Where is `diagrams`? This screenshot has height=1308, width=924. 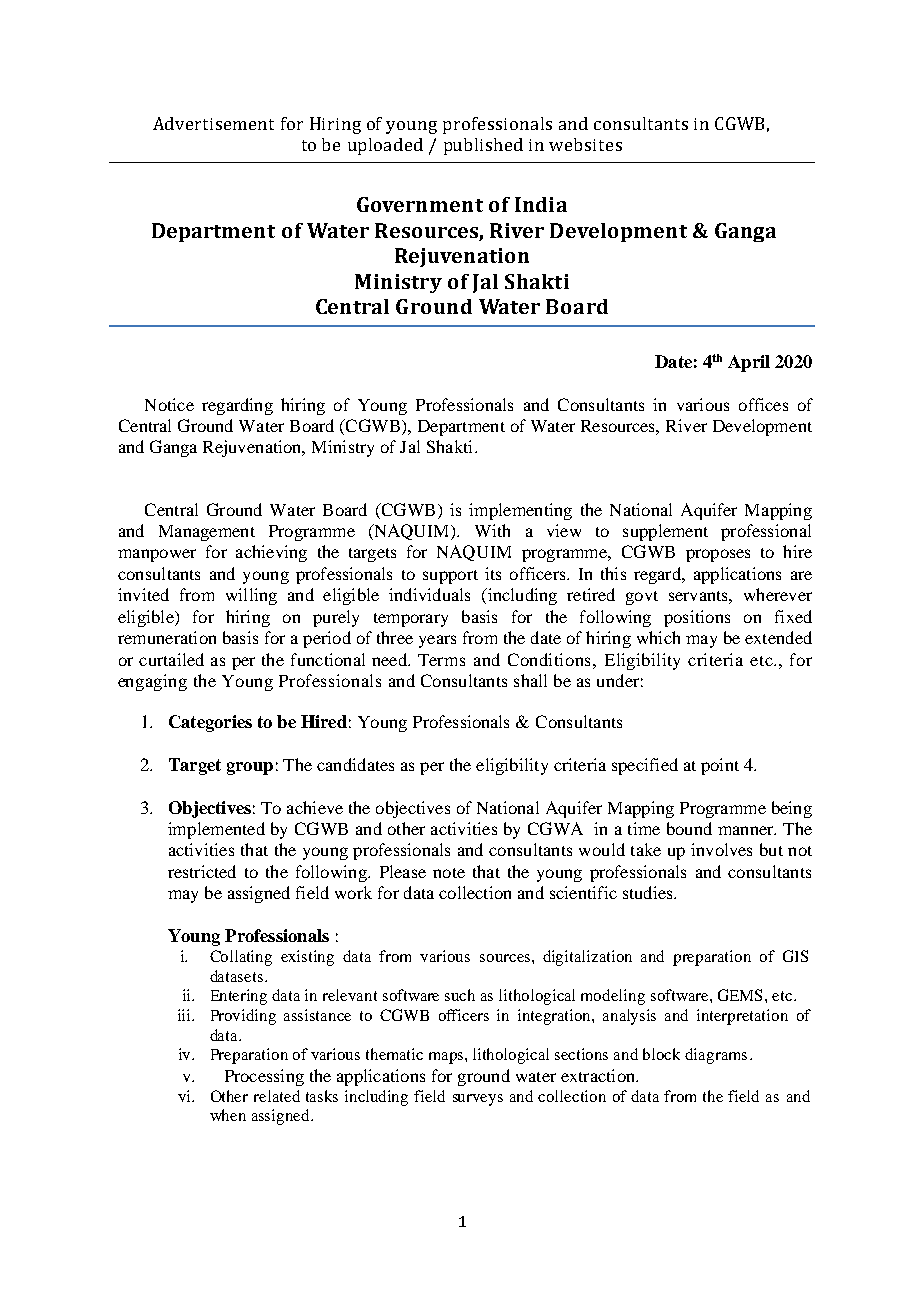 diagrams is located at coordinates (716, 1056).
